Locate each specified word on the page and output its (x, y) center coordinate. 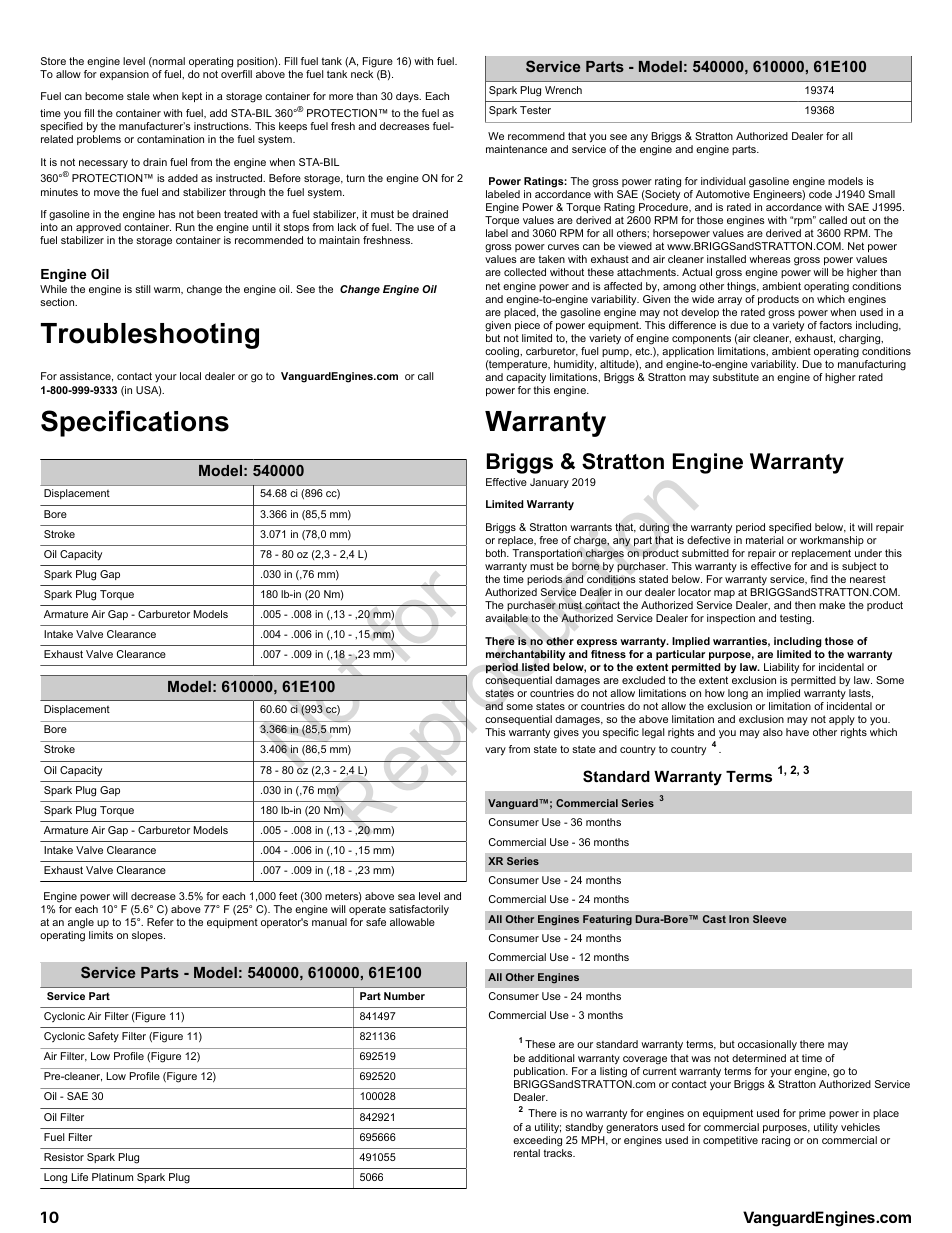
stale (138, 96)
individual (723, 181)
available (506, 618)
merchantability (525, 655)
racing (776, 1141)
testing (797, 619)
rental (527, 1153)
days (408, 97)
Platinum (112, 1177)
